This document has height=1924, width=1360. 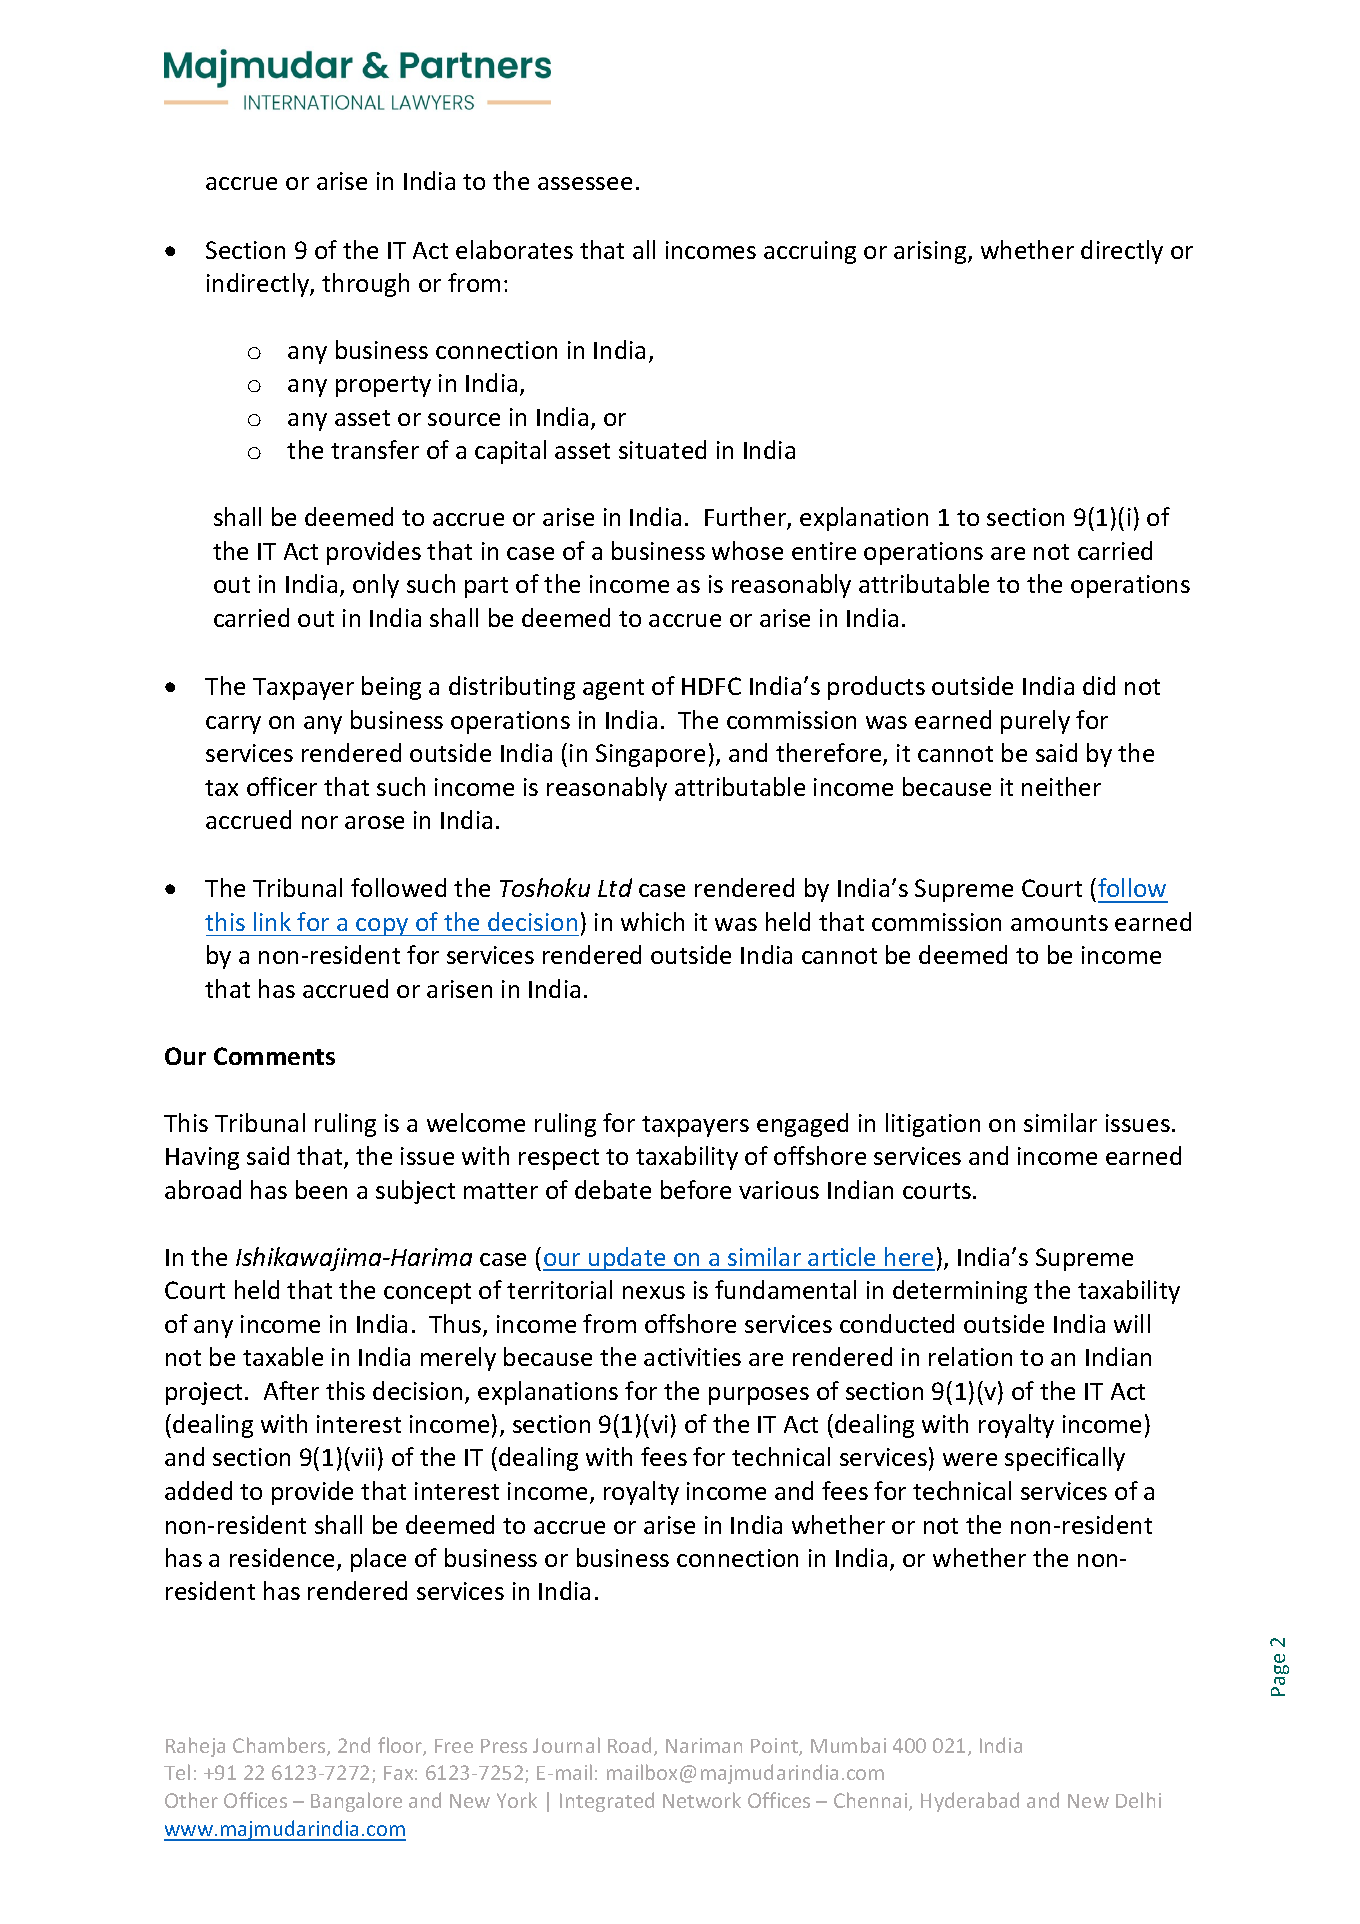 What do you see at coordinates (282, 786) in the document?
I see `officer` at bounding box center [282, 786].
